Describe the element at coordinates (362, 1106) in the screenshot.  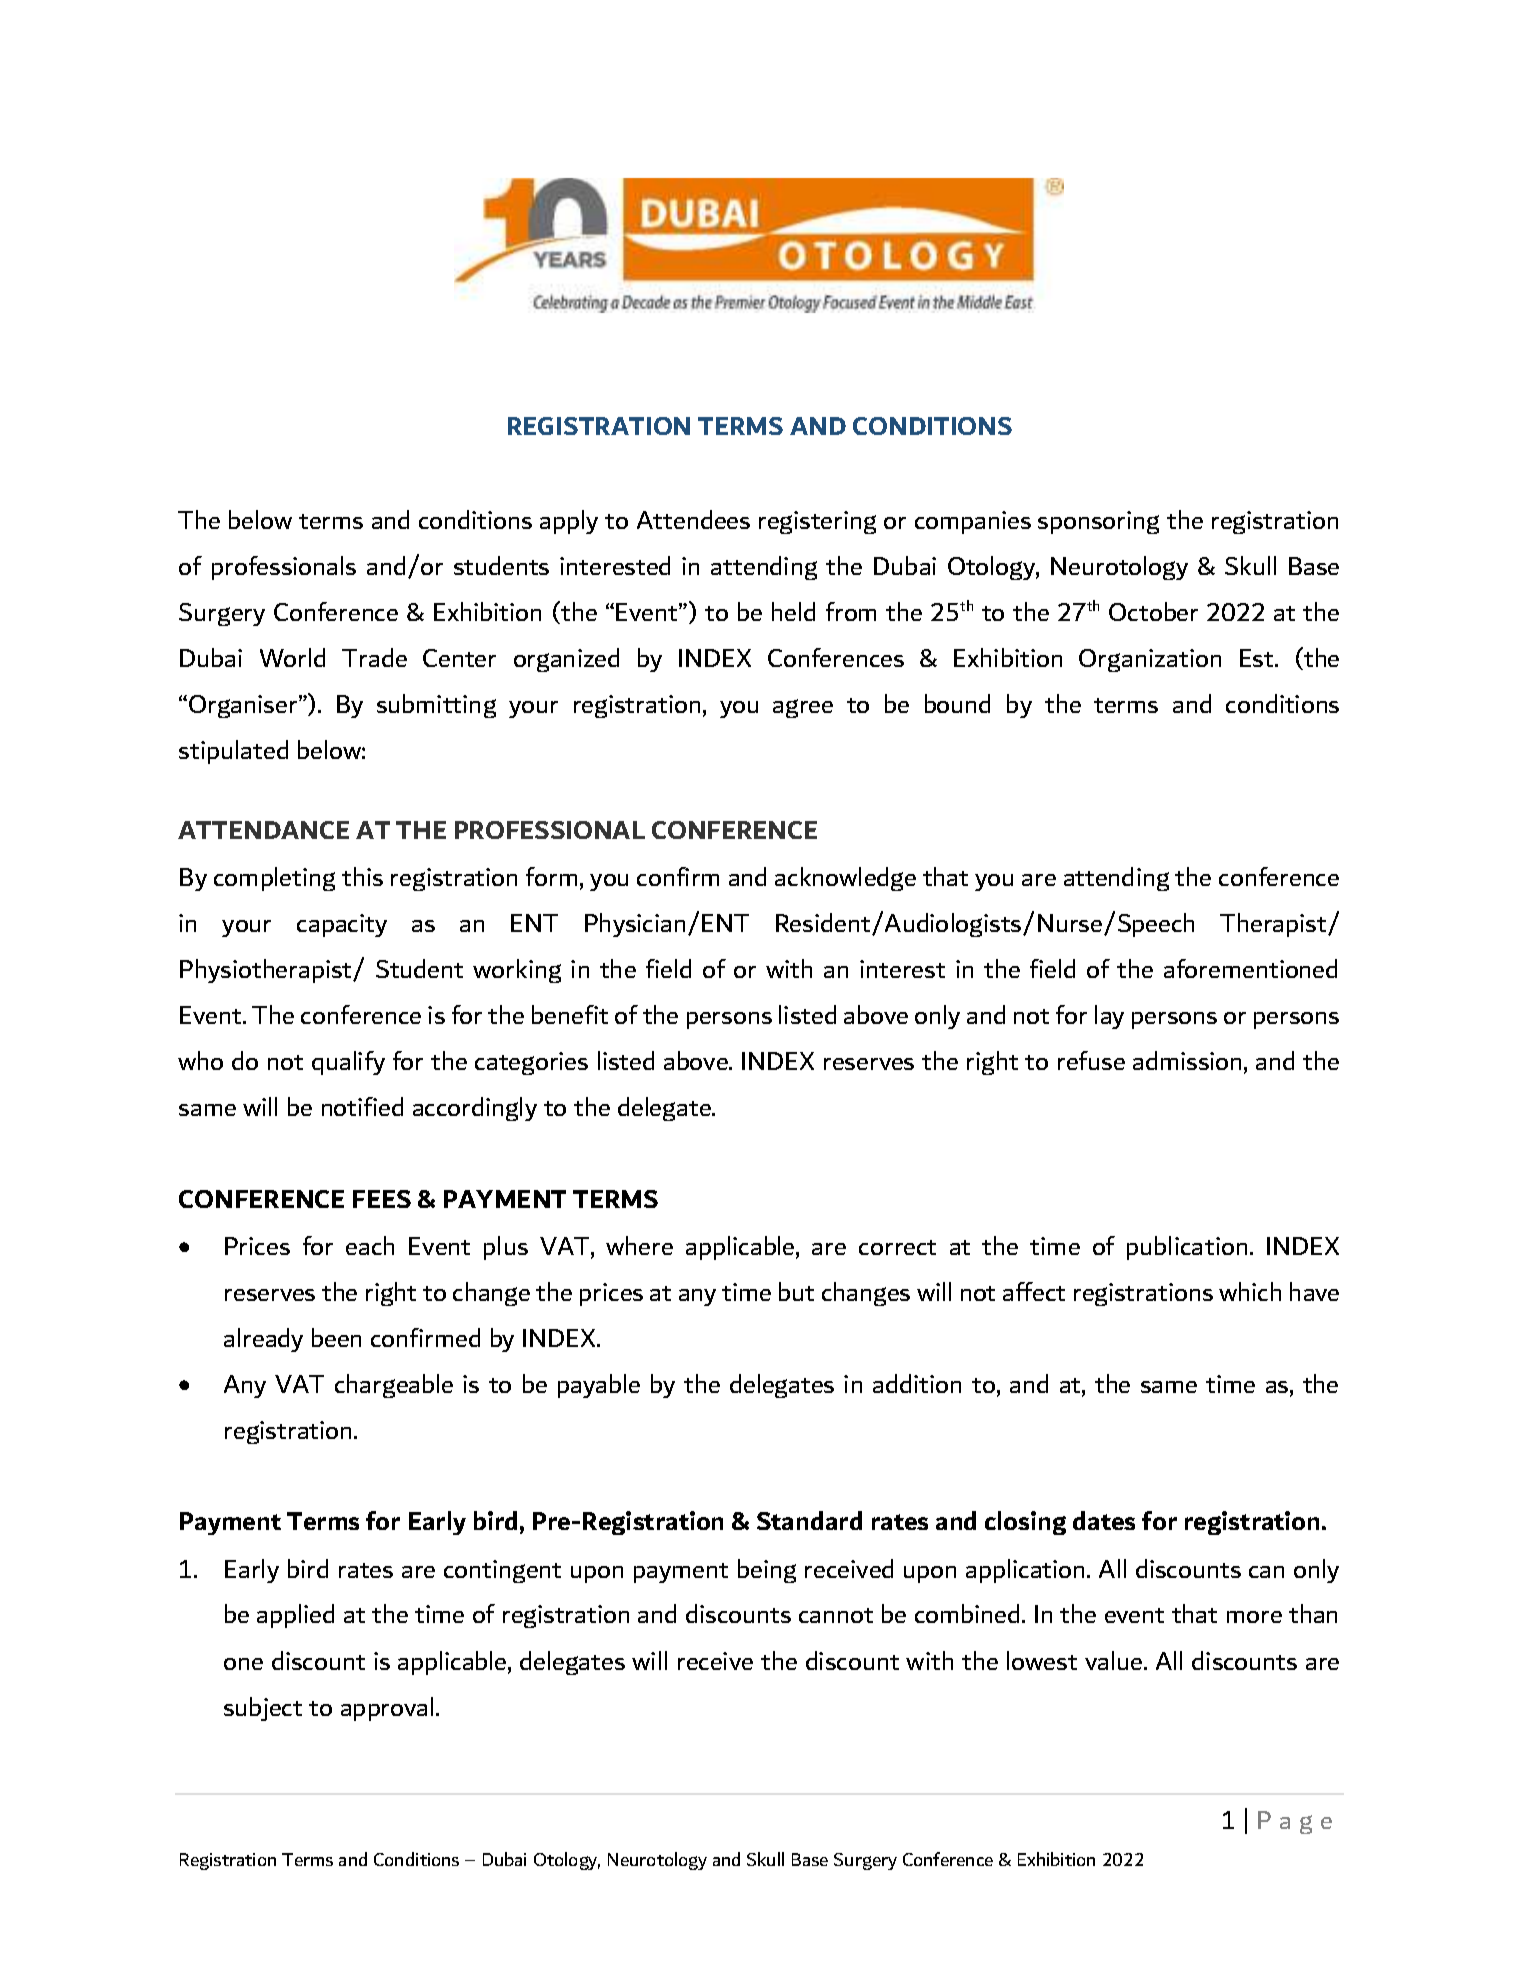
I see `notified` at that location.
